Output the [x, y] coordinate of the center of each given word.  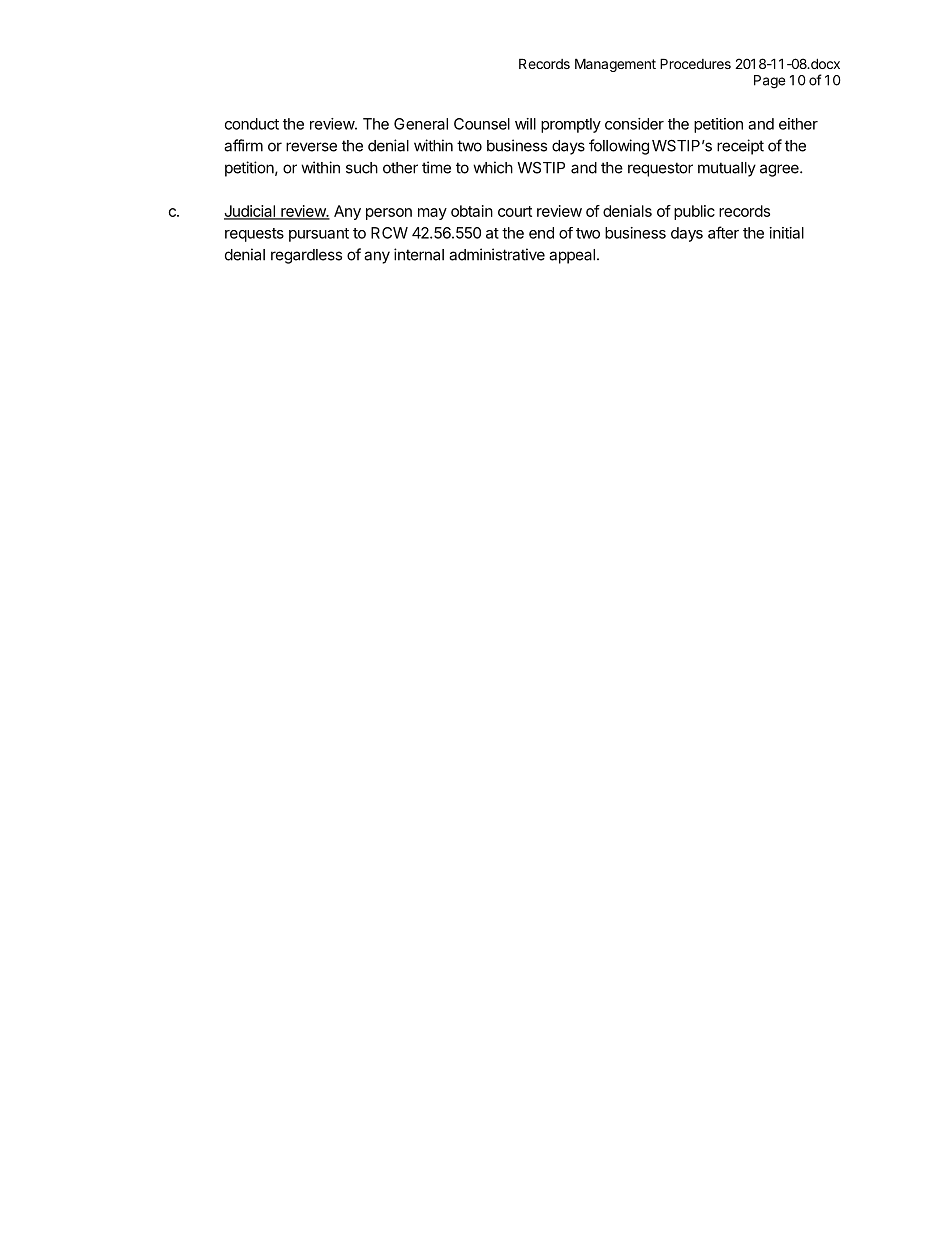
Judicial [250, 212]
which [493, 167]
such [362, 168]
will [525, 124]
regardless [306, 256]
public [694, 212]
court [515, 211]
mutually [727, 169]
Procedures [695, 63]
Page [769, 82]
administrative [497, 254]
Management [615, 65]
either [798, 124]
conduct [252, 124]
